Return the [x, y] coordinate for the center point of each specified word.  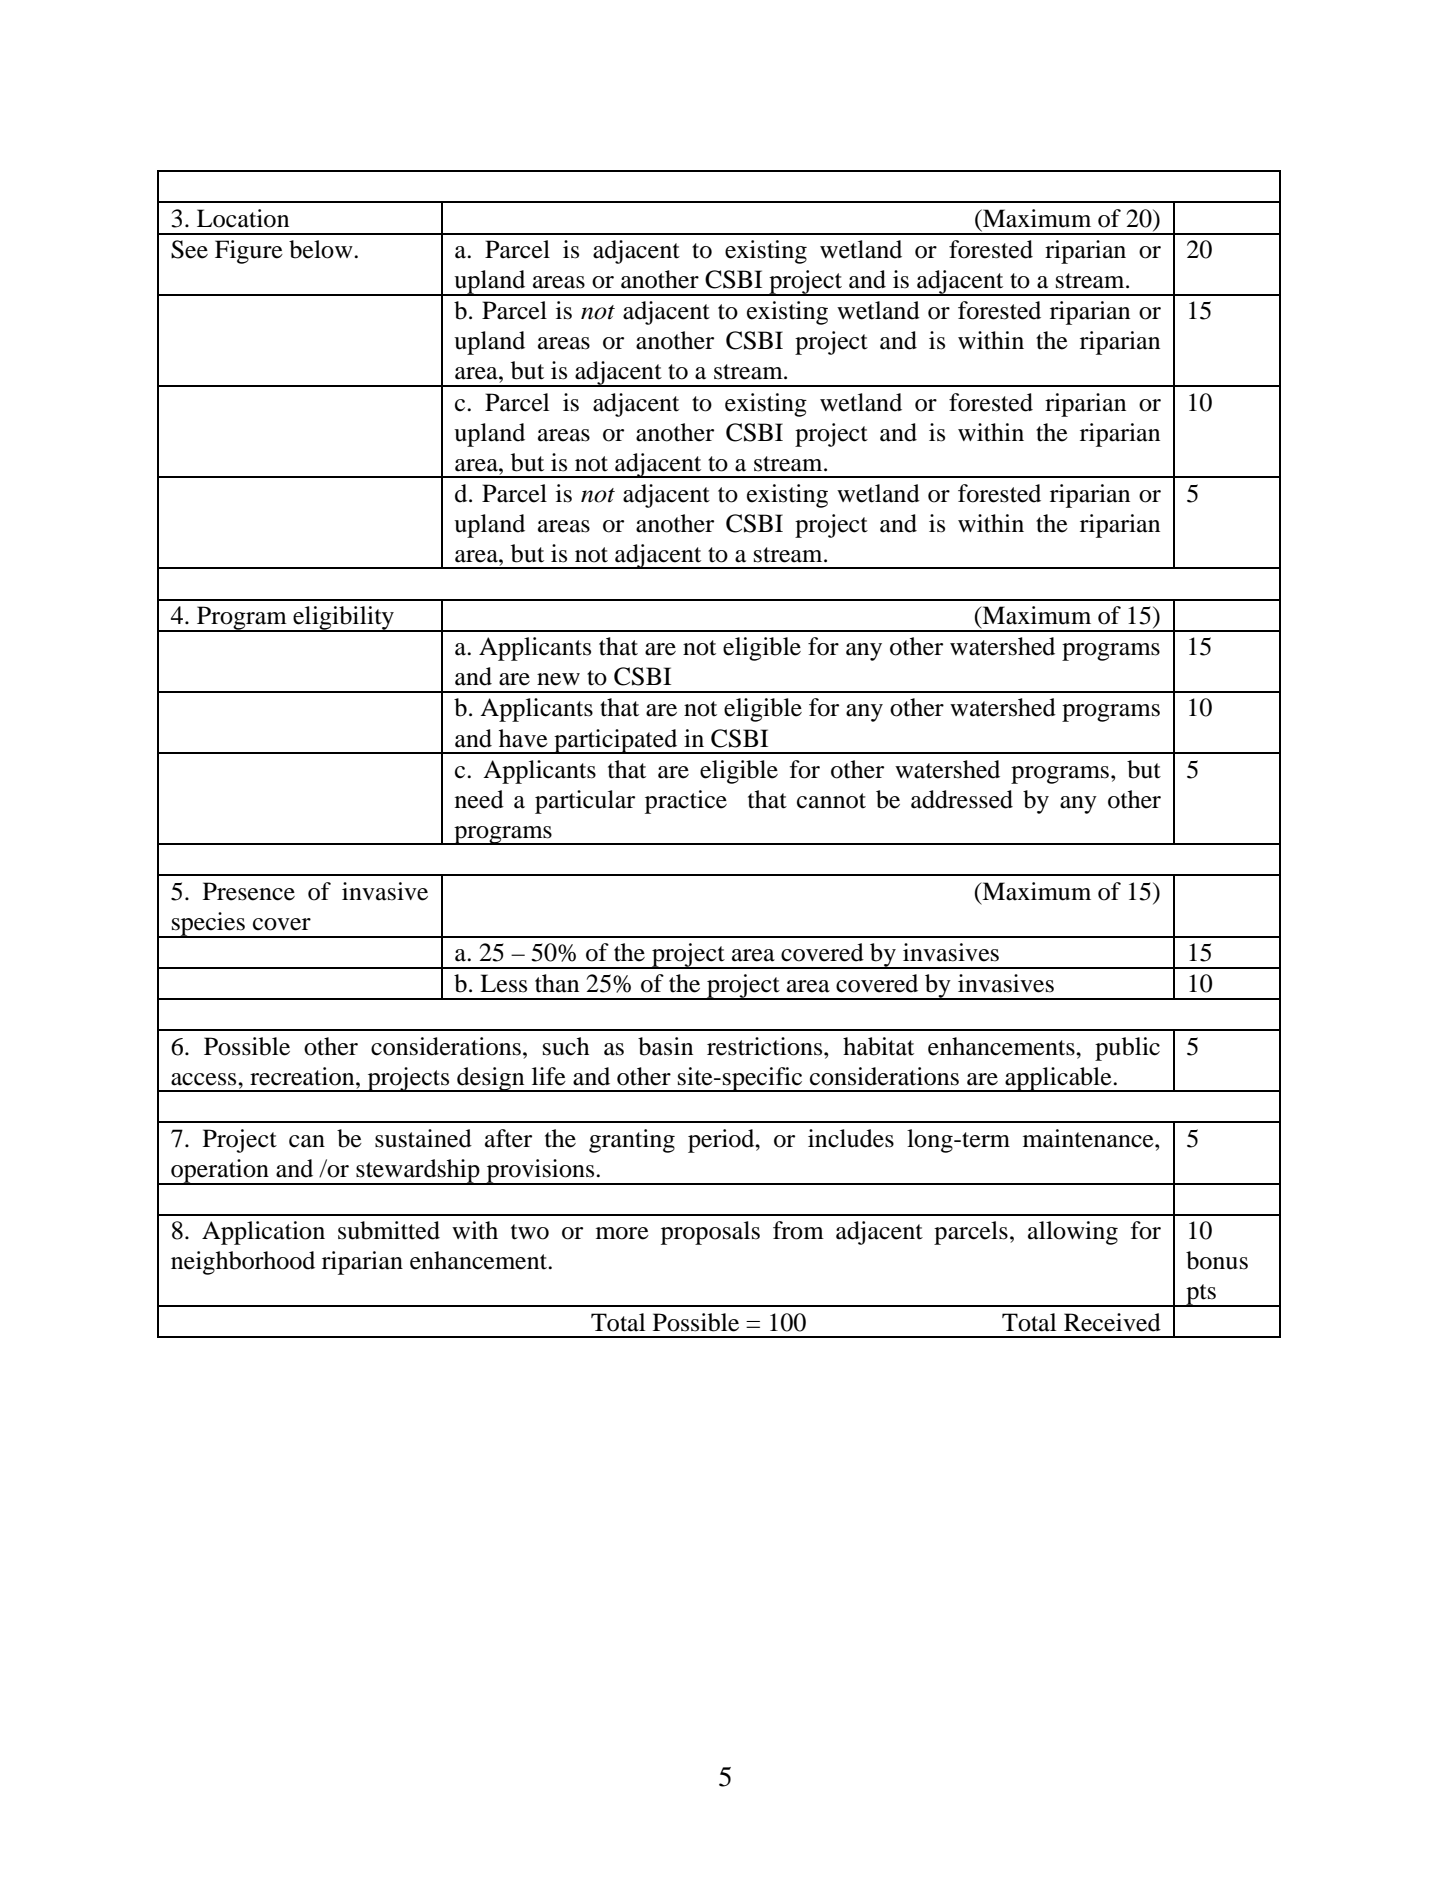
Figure [249, 252]
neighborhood [243, 1263]
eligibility [343, 619]
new [558, 679]
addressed [962, 799]
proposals [710, 1233]
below [322, 249]
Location [243, 218]
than [557, 983]
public [1127, 1049]
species [208, 925]
